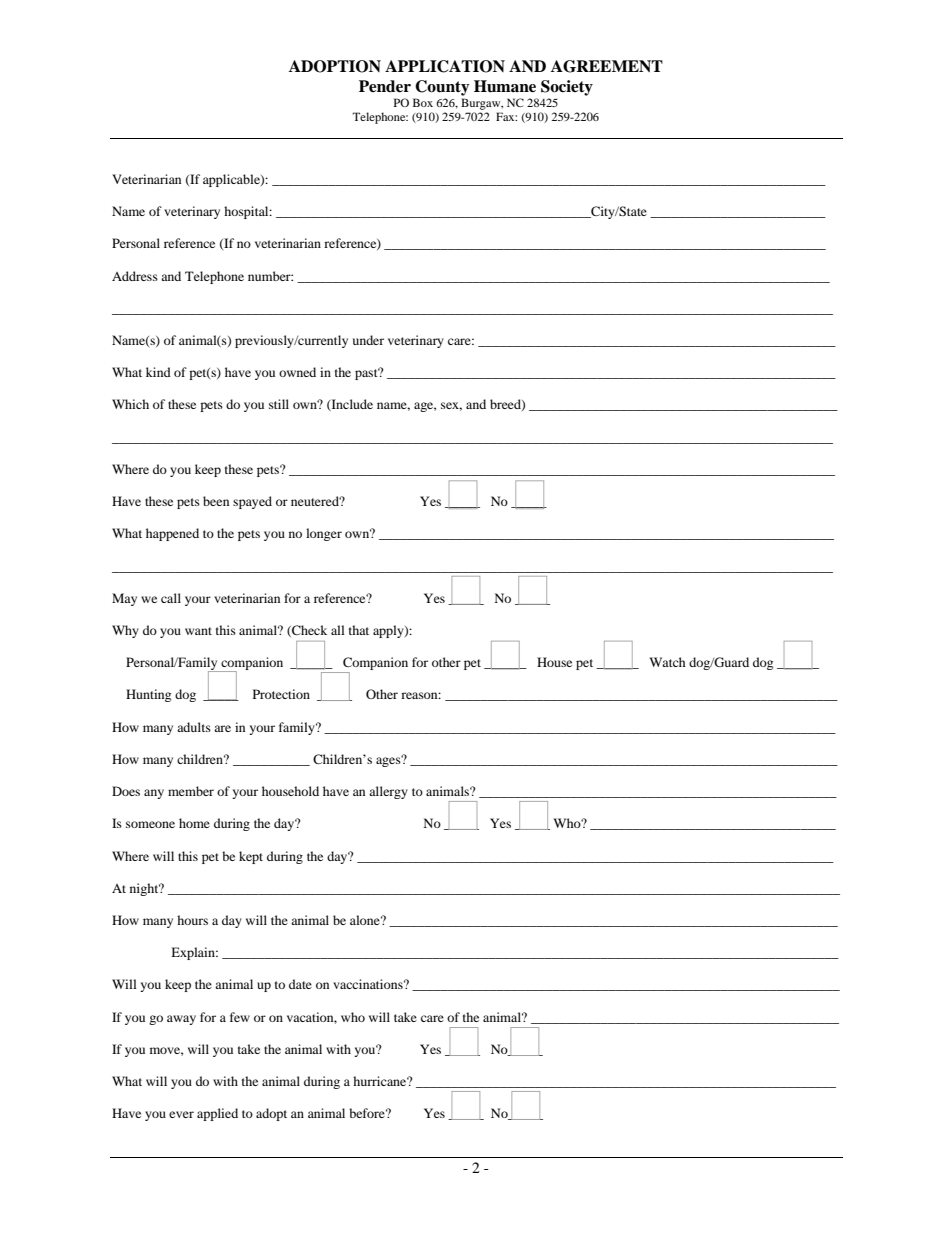  I want to click on Box, so click(423, 102).
